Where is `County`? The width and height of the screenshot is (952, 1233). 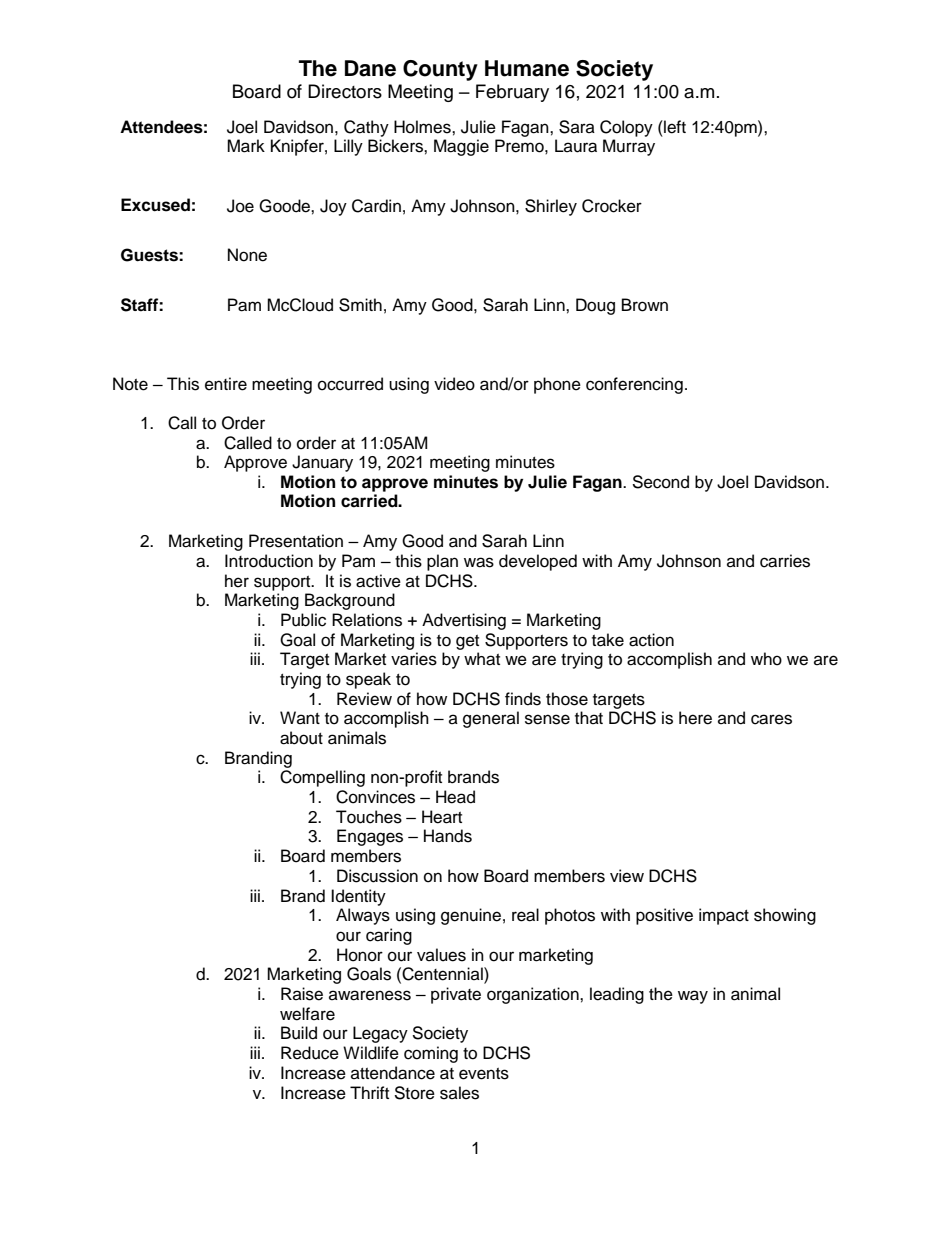 County is located at coordinates (440, 70).
